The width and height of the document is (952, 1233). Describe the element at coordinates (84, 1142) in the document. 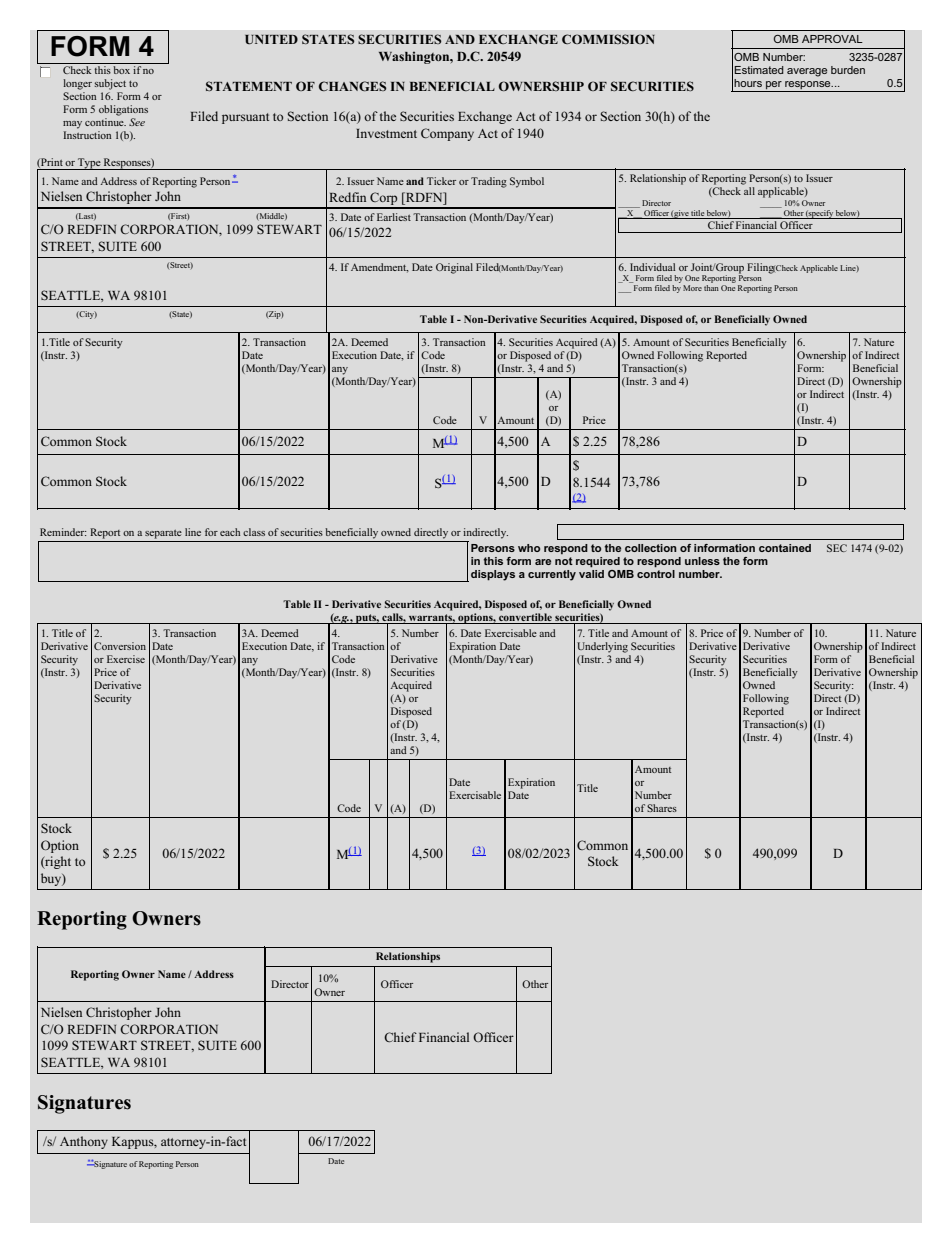

I see `Anthony` at that location.
